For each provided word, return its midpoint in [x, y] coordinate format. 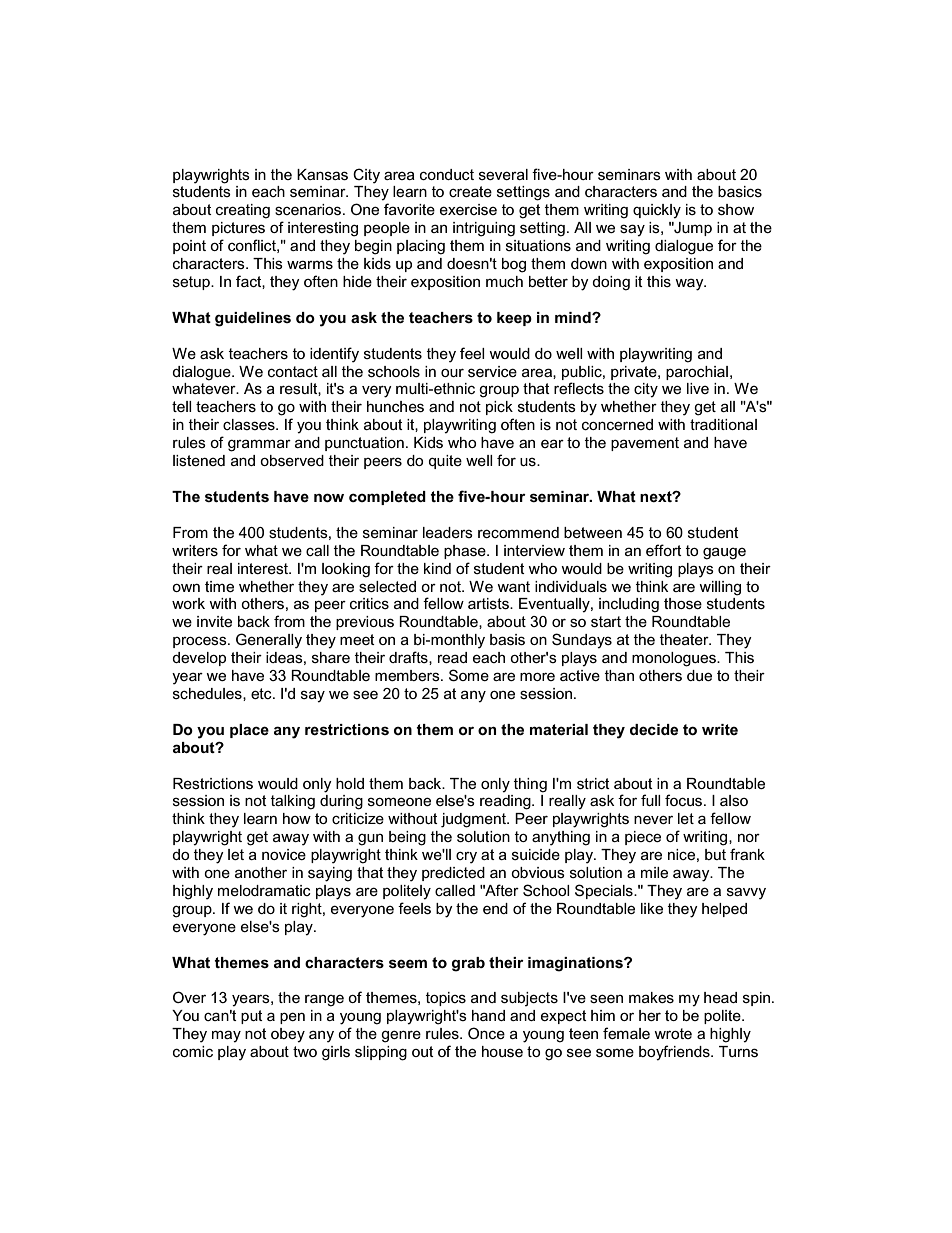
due [699, 675]
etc [262, 693]
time [219, 586]
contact [293, 371]
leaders [448, 532]
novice [284, 854]
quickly [657, 211]
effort [664, 550]
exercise [468, 209]
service [492, 371]
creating [243, 211]
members [408, 675]
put [252, 1017]
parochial [697, 373]
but [715, 854]
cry [466, 857]
